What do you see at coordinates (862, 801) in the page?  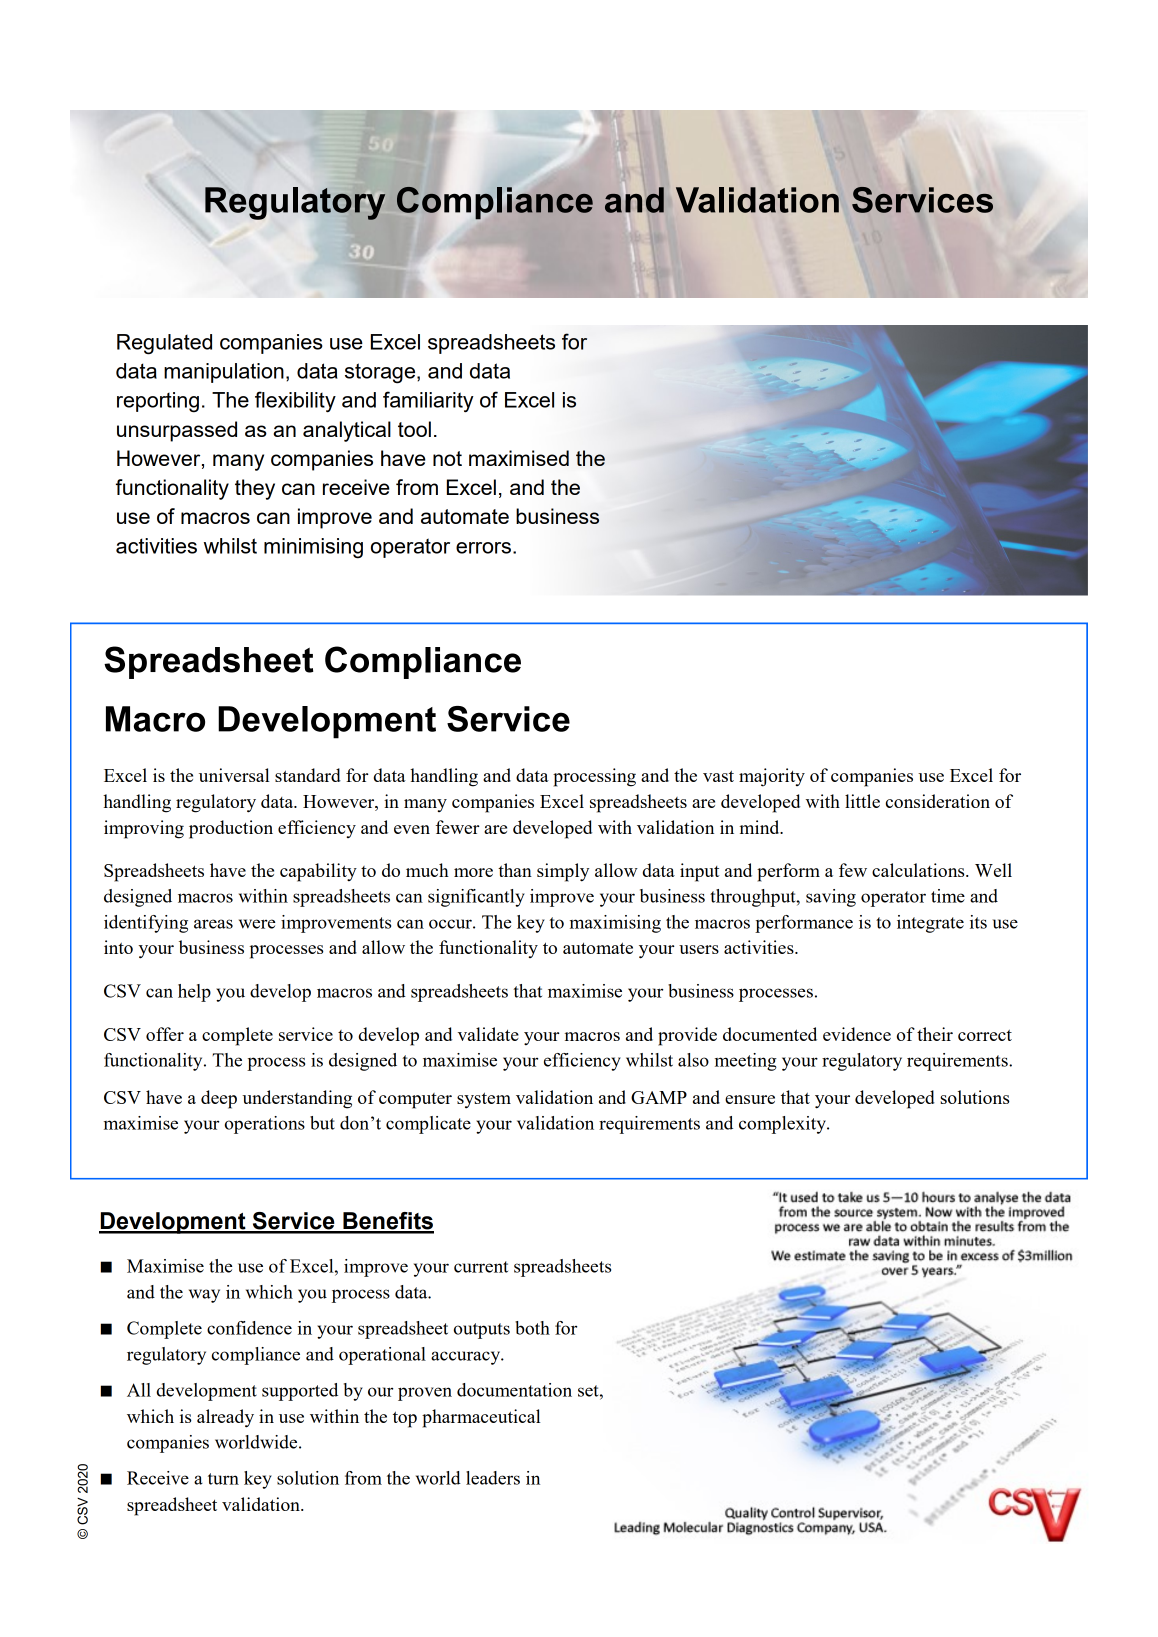 I see `little` at bounding box center [862, 801].
